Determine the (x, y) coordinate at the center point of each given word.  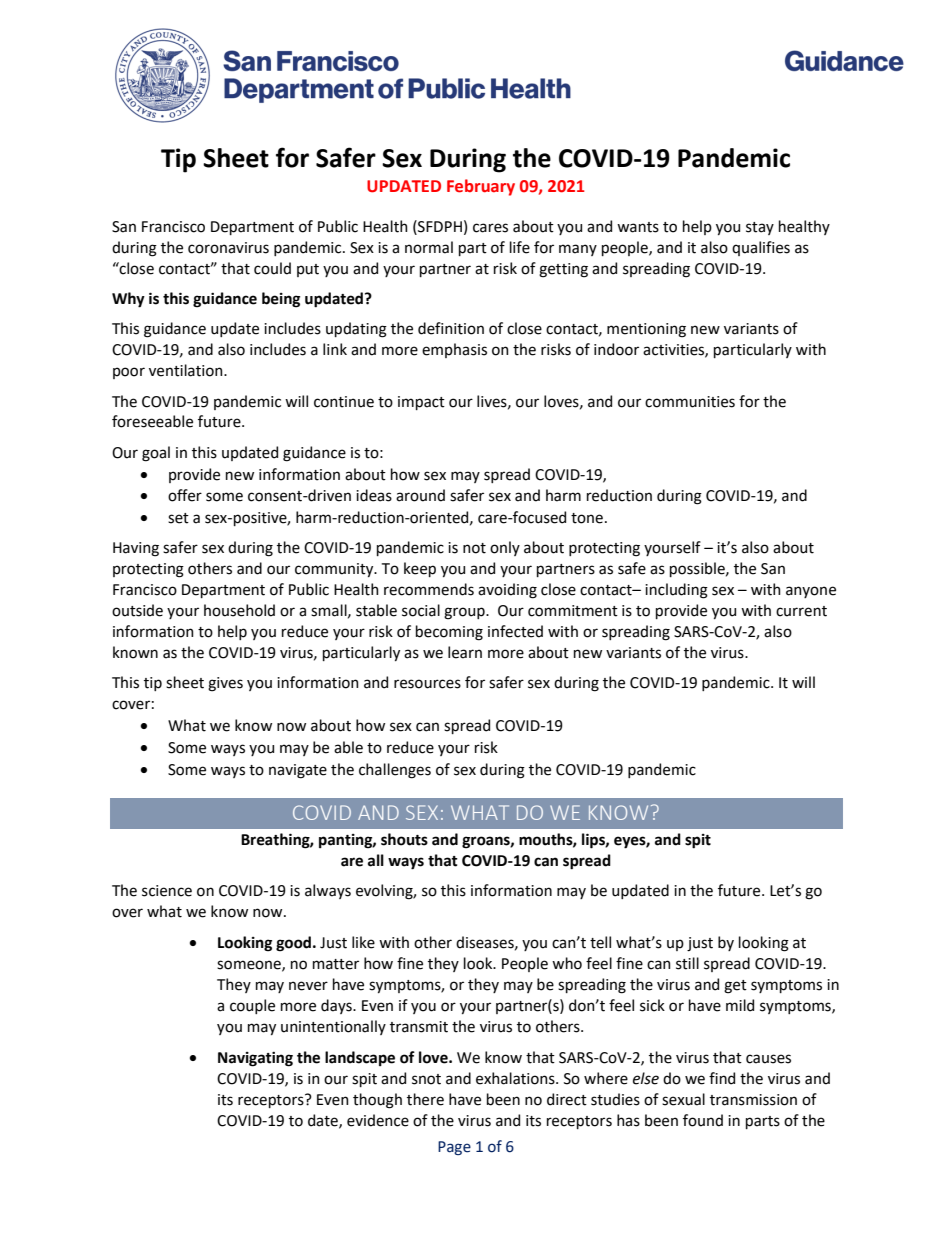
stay (760, 228)
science (167, 891)
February (481, 187)
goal (156, 454)
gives (225, 684)
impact (421, 403)
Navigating (255, 1059)
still (687, 963)
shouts (404, 839)
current (801, 611)
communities (690, 402)
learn (465, 652)
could (272, 268)
